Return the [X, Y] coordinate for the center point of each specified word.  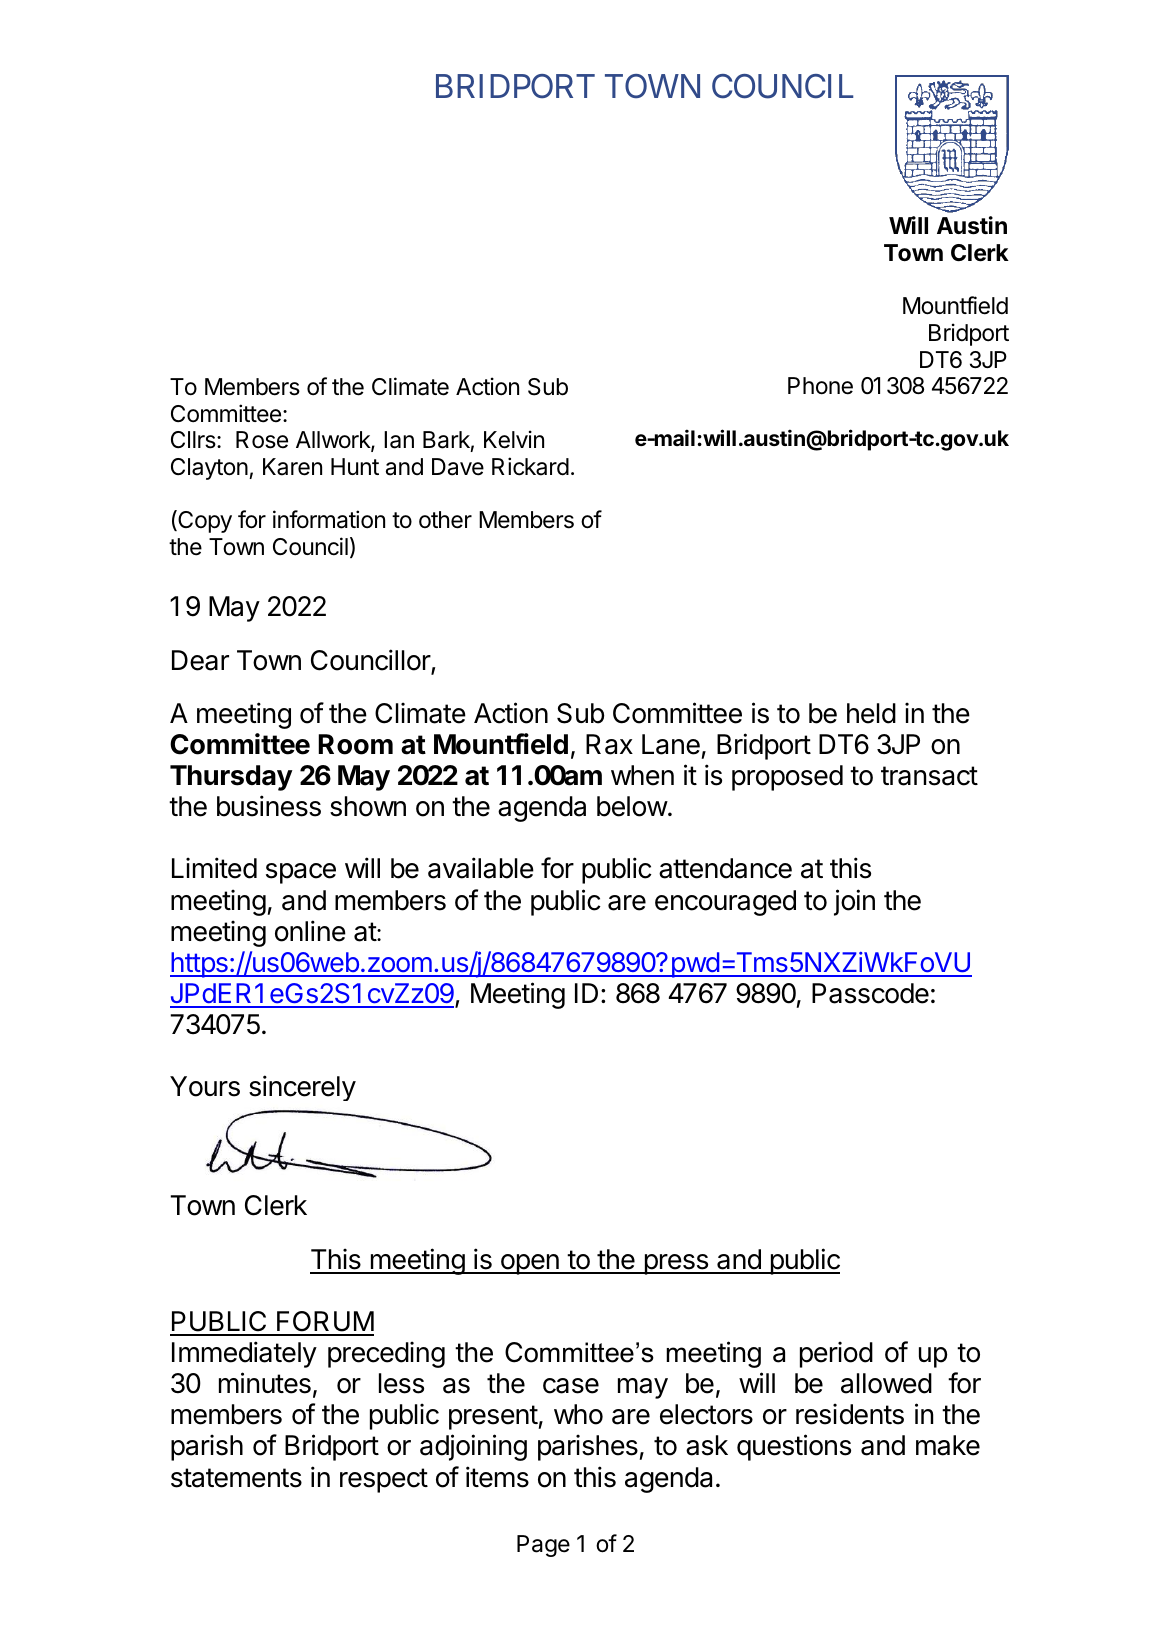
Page [543, 1546]
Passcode [870, 993]
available [481, 868]
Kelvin [514, 439]
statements [236, 1478]
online [310, 931]
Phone [820, 386]
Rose [262, 440]
